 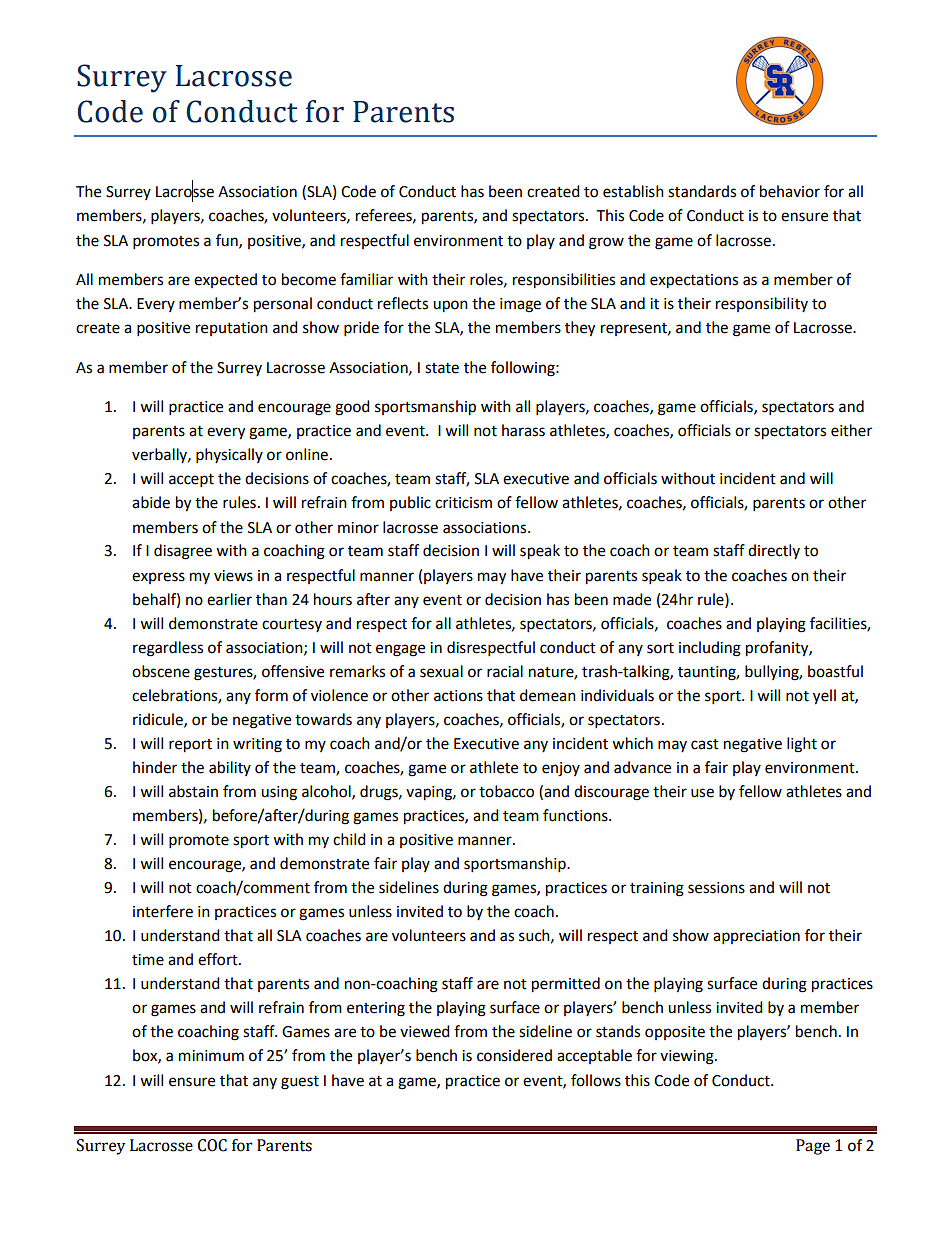 I want to click on expected, so click(x=225, y=280).
